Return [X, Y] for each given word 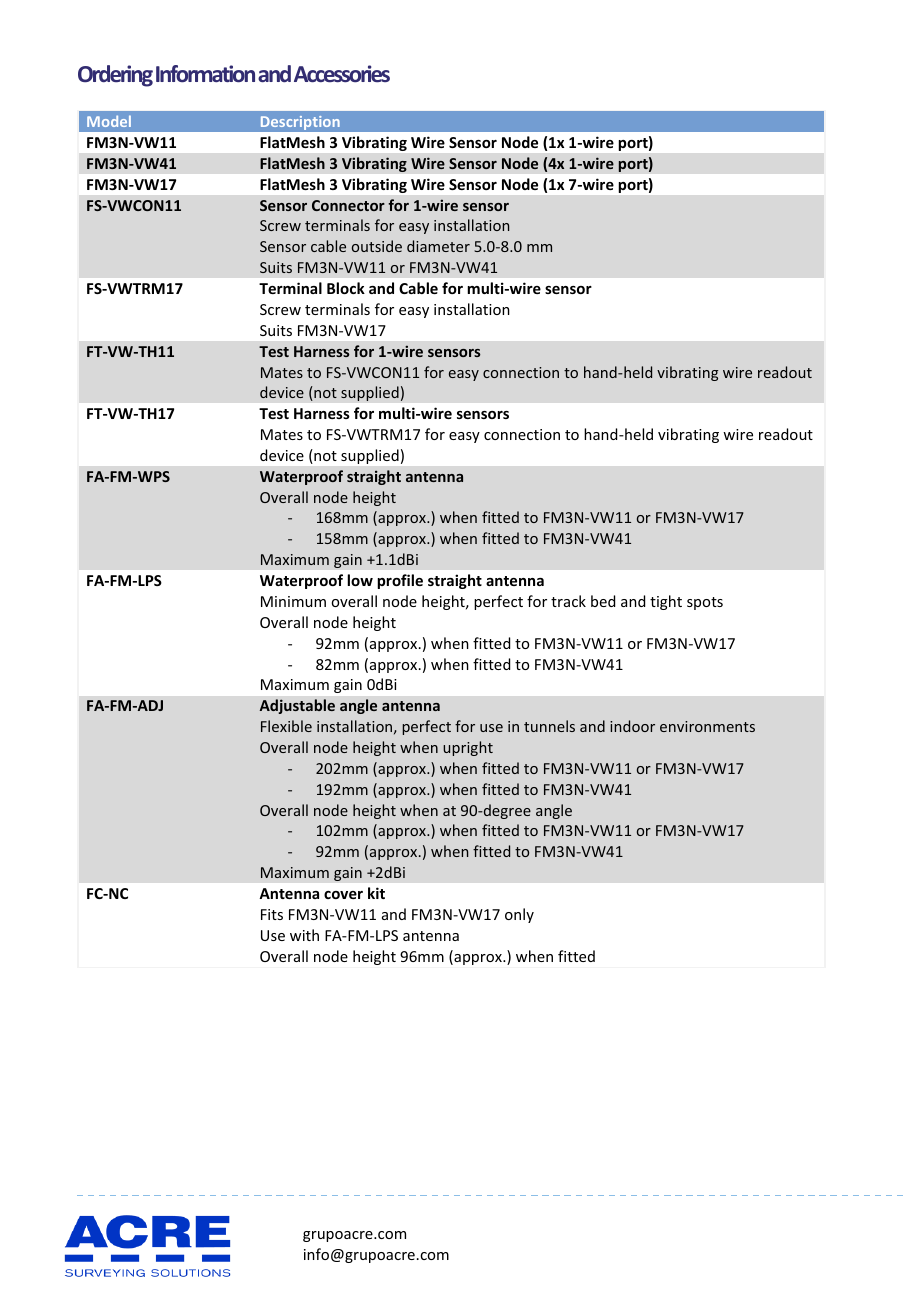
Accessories [342, 74]
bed [603, 601]
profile [400, 581]
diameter [438, 246]
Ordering [115, 76]
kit [376, 893]
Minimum [293, 601]
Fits [272, 914]
